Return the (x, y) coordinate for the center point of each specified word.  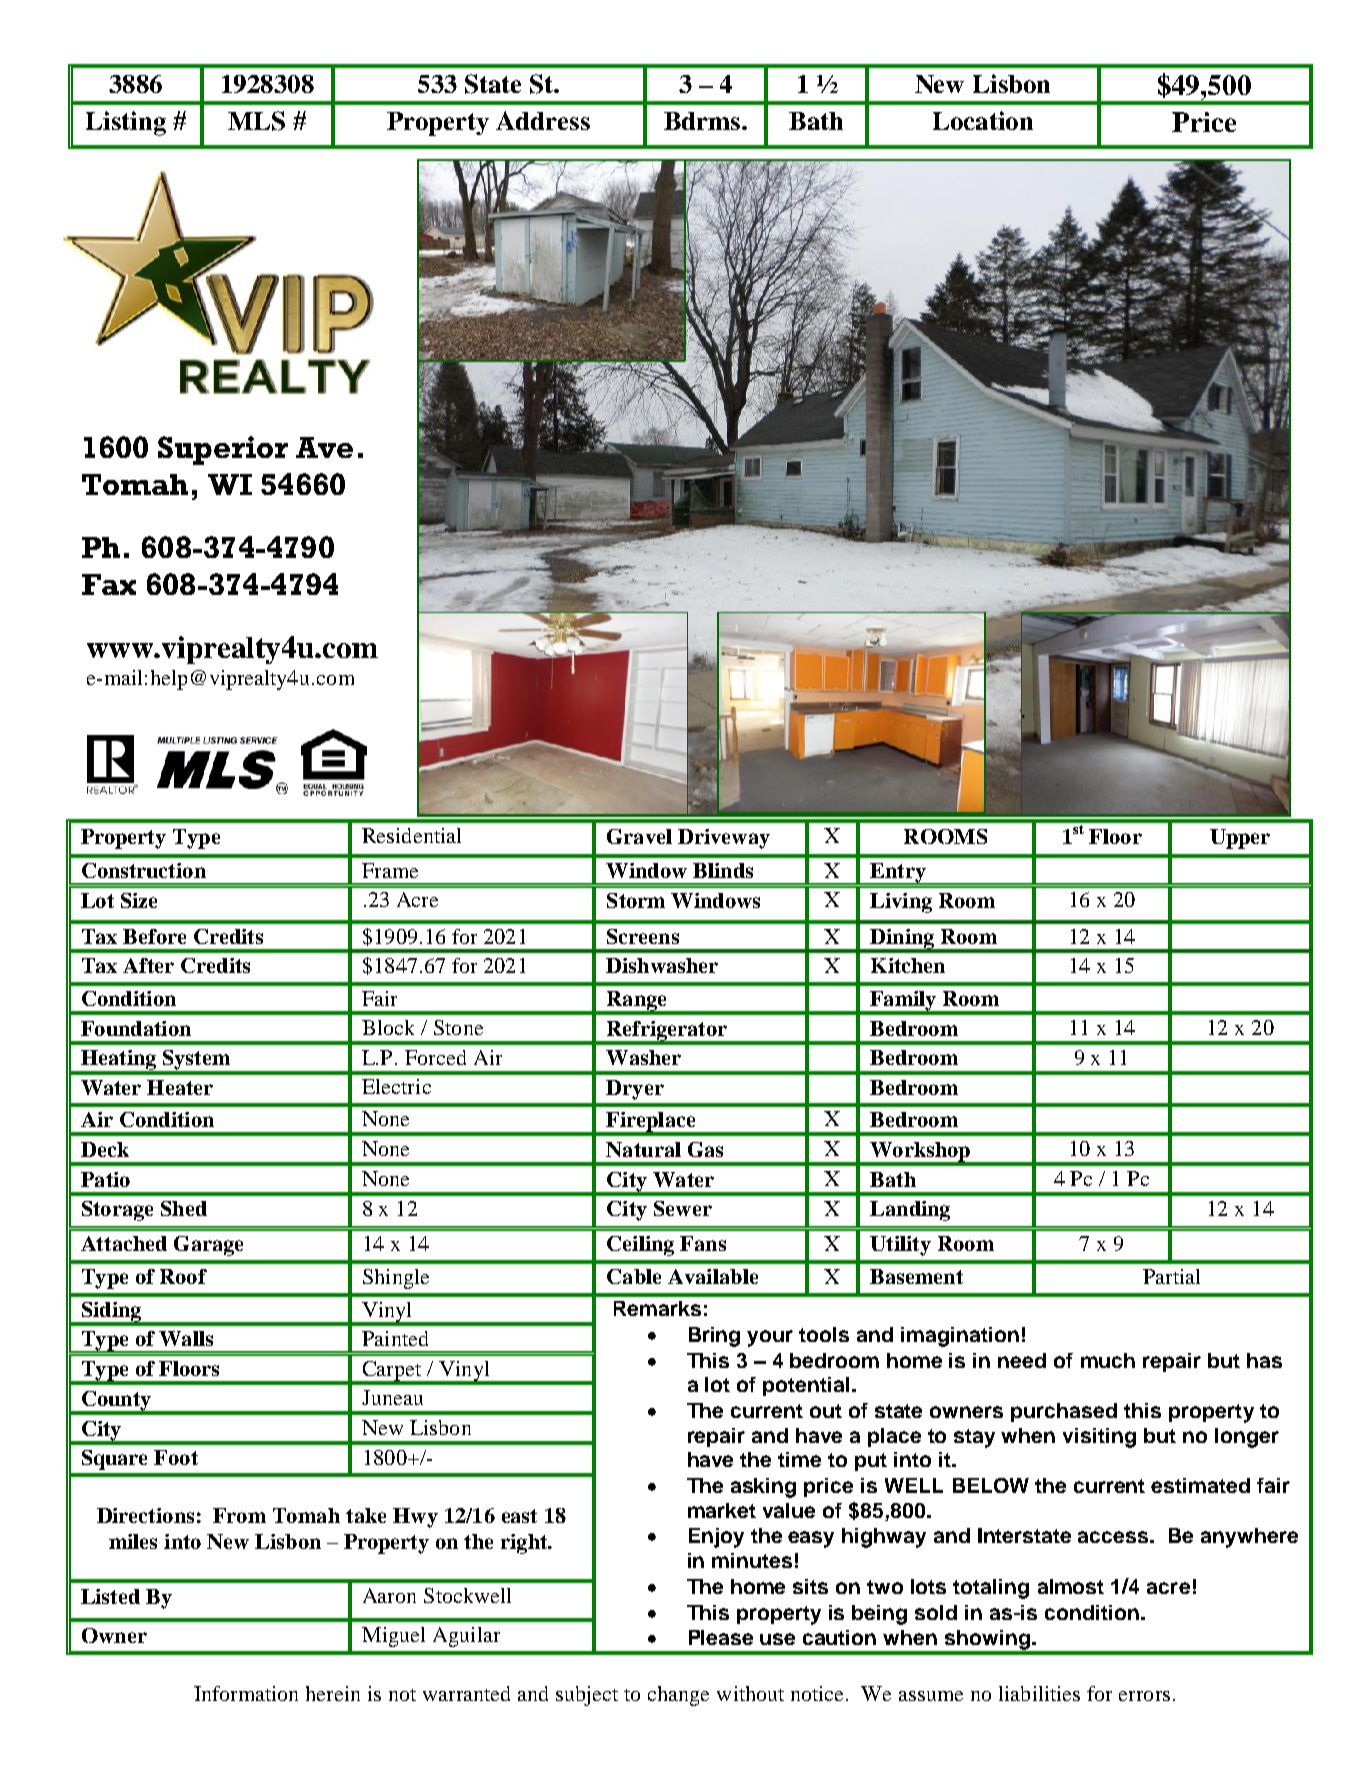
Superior (223, 450)
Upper (1240, 839)
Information (246, 1693)
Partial (1171, 1276)
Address (543, 120)
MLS (256, 121)
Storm (636, 900)
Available (713, 1276)
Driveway (724, 839)
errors (1144, 1696)
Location (983, 120)
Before (154, 936)
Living (901, 903)
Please (721, 1637)
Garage (208, 1246)
